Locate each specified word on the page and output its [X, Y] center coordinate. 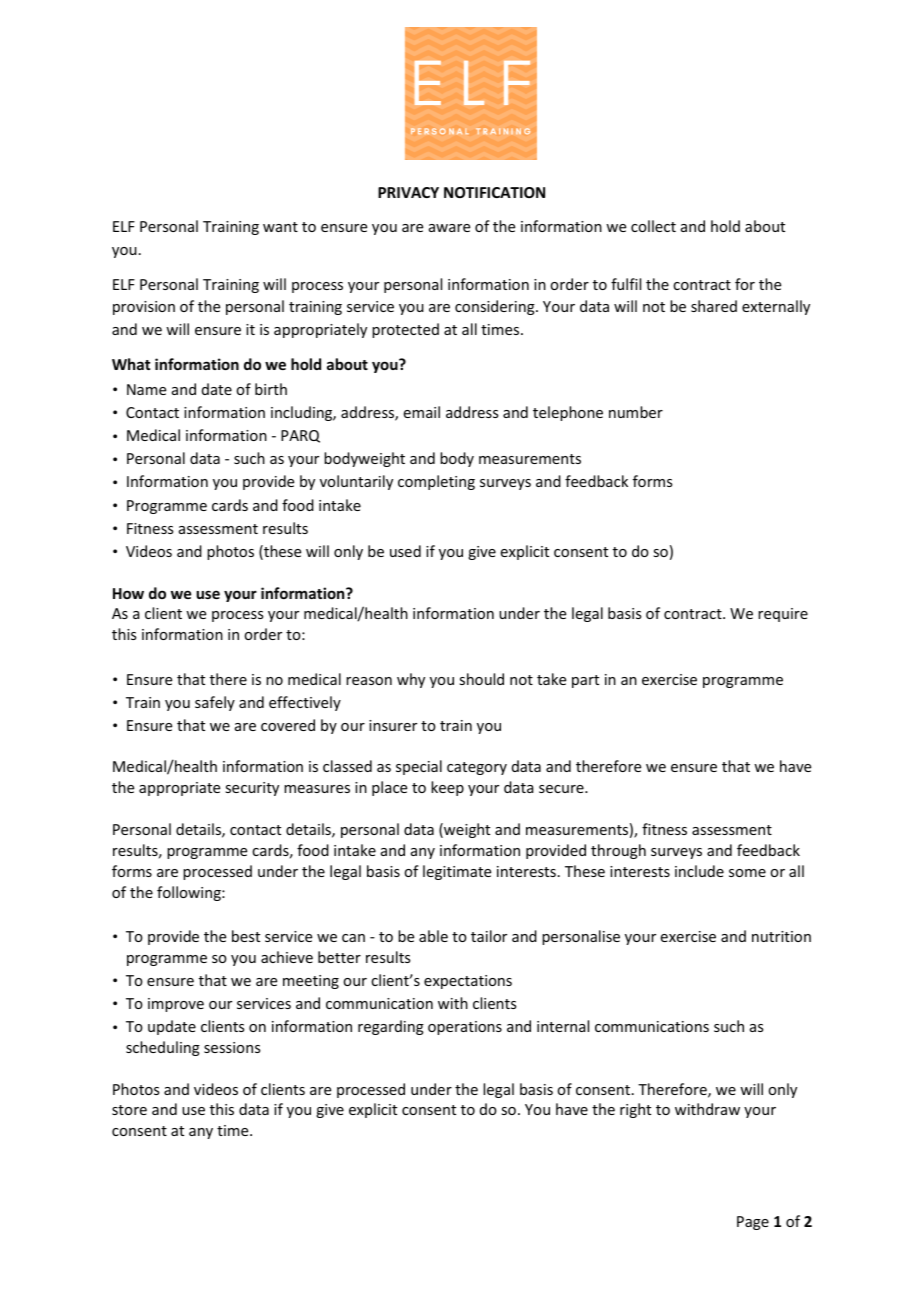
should [481, 679]
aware [449, 228]
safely [215, 703]
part [585, 681]
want [280, 227]
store [129, 1110]
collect [653, 226]
